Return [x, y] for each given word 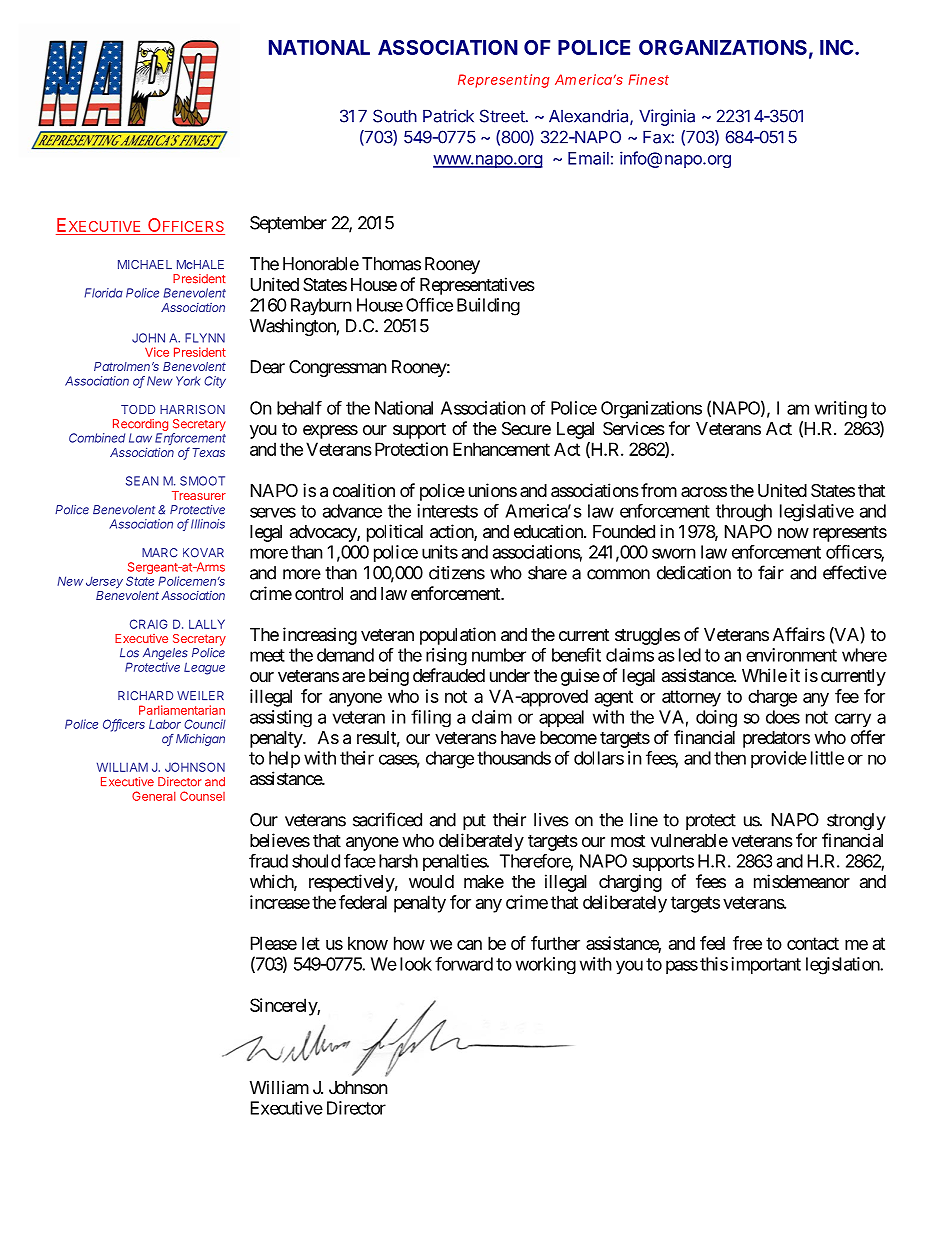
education [549, 531]
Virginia [667, 117]
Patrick [448, 116]
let [311, 943]
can [469, 945]
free [747, 943]
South [395, 116]
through [744, 513]
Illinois [208, 524]
